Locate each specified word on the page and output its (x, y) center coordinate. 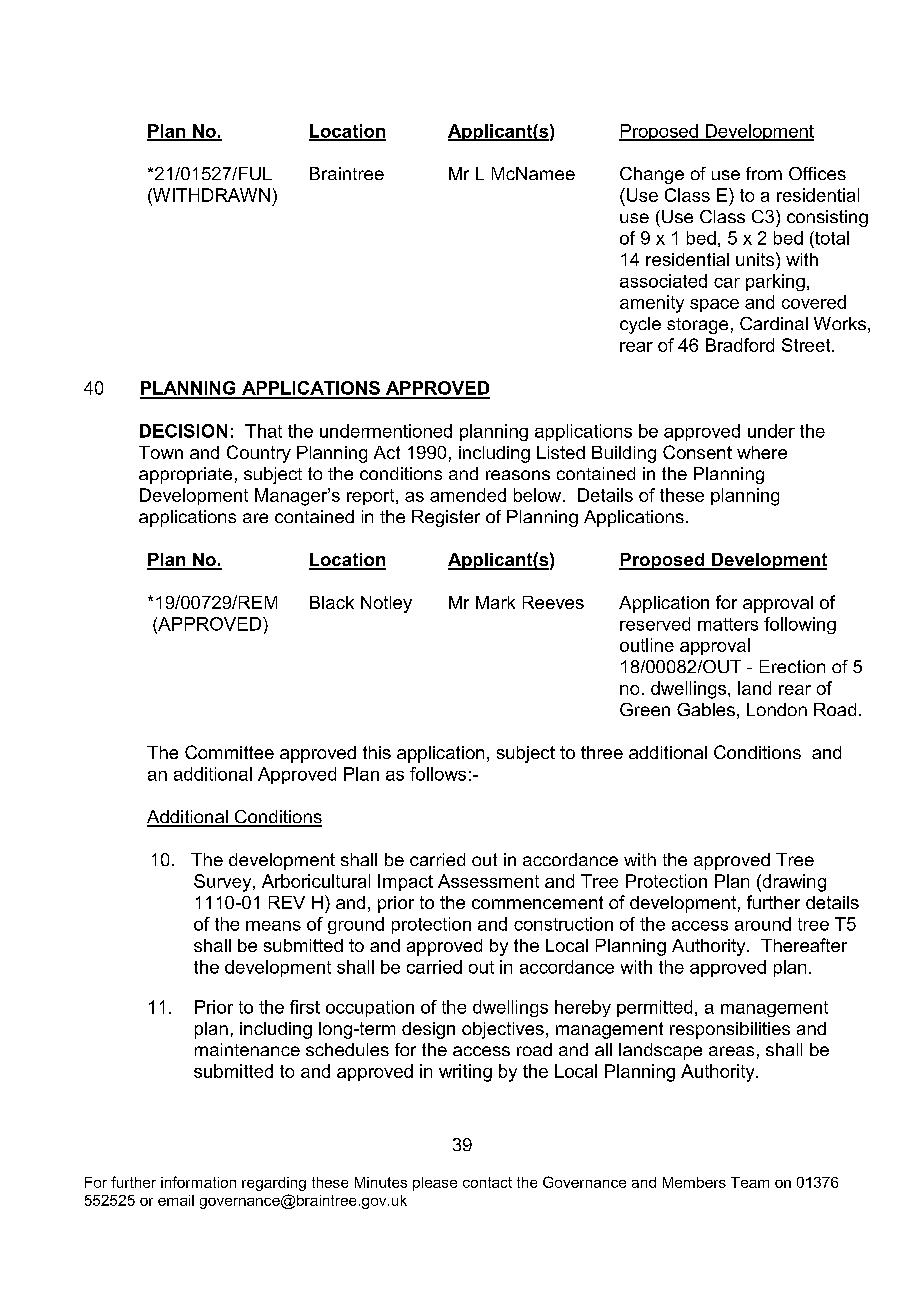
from (764, 173)
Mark (495, 602)
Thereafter (804, 945)
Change (652, 175)
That (263, 431)
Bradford (740, 345)
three (602, 752)
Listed (561, 452)
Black (332, 602)
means (273, 926)
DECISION (183, 431)
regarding (274, 1184)
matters (728, 624)
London (777, 709)
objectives (503, 1030)
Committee (229, 752)
